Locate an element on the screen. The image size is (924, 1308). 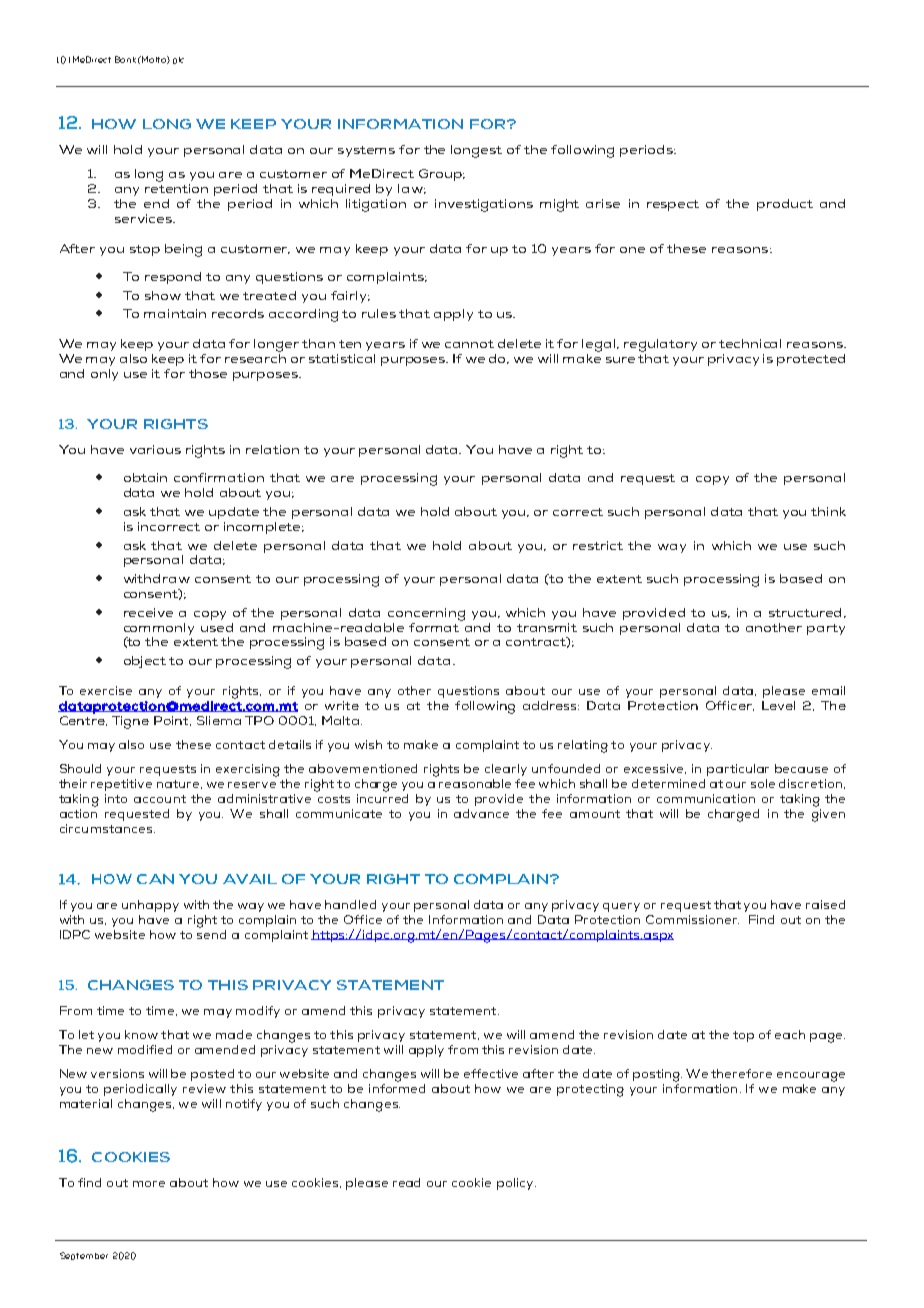
more is located at coordinates (149, 1184).
